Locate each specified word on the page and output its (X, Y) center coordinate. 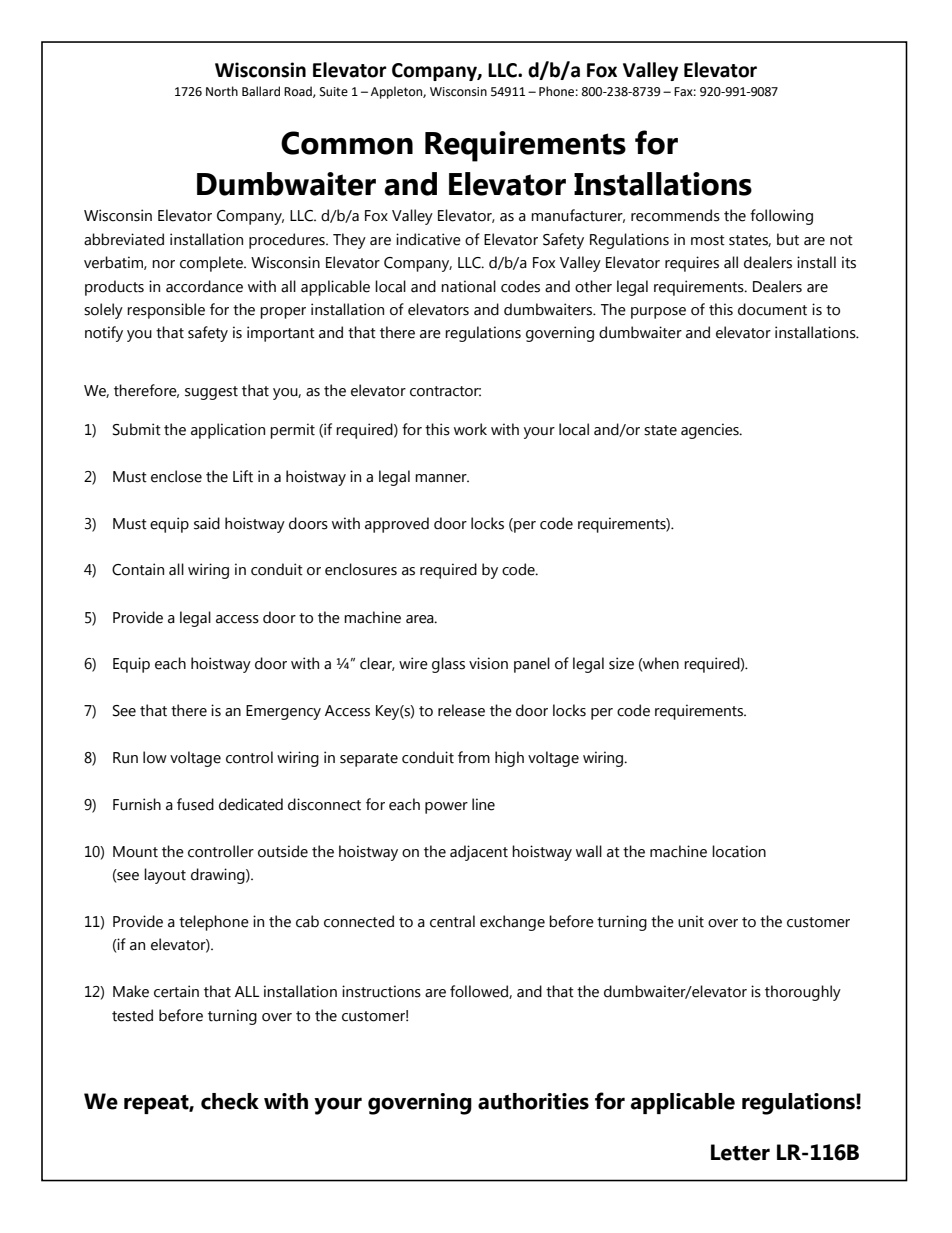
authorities (533, 1101)
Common (347, 143)
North (222, 91)
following (781, 217)
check (230, 1101)
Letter (740, 1152)
